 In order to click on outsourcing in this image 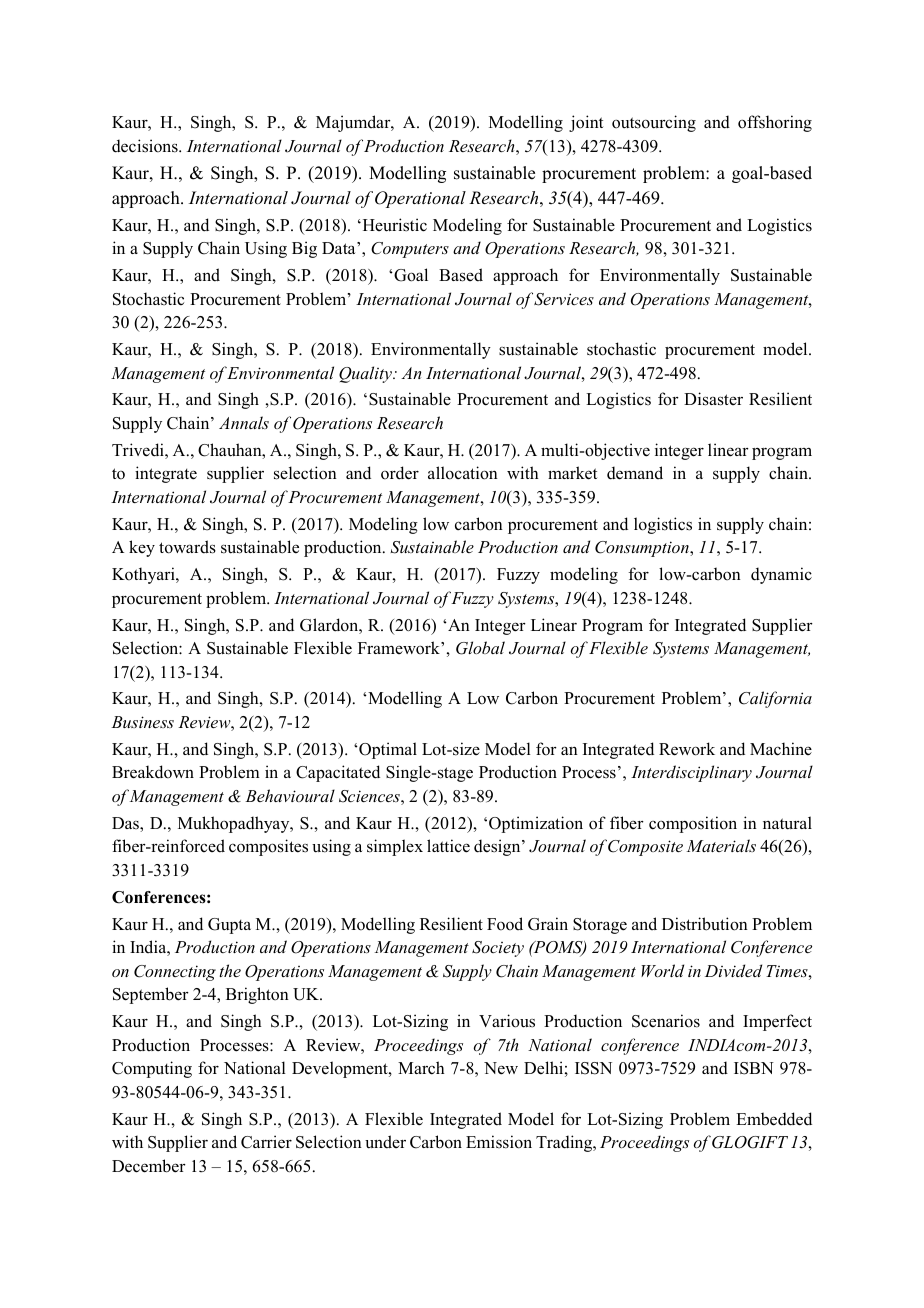, I will do `click(654, 123)`.
